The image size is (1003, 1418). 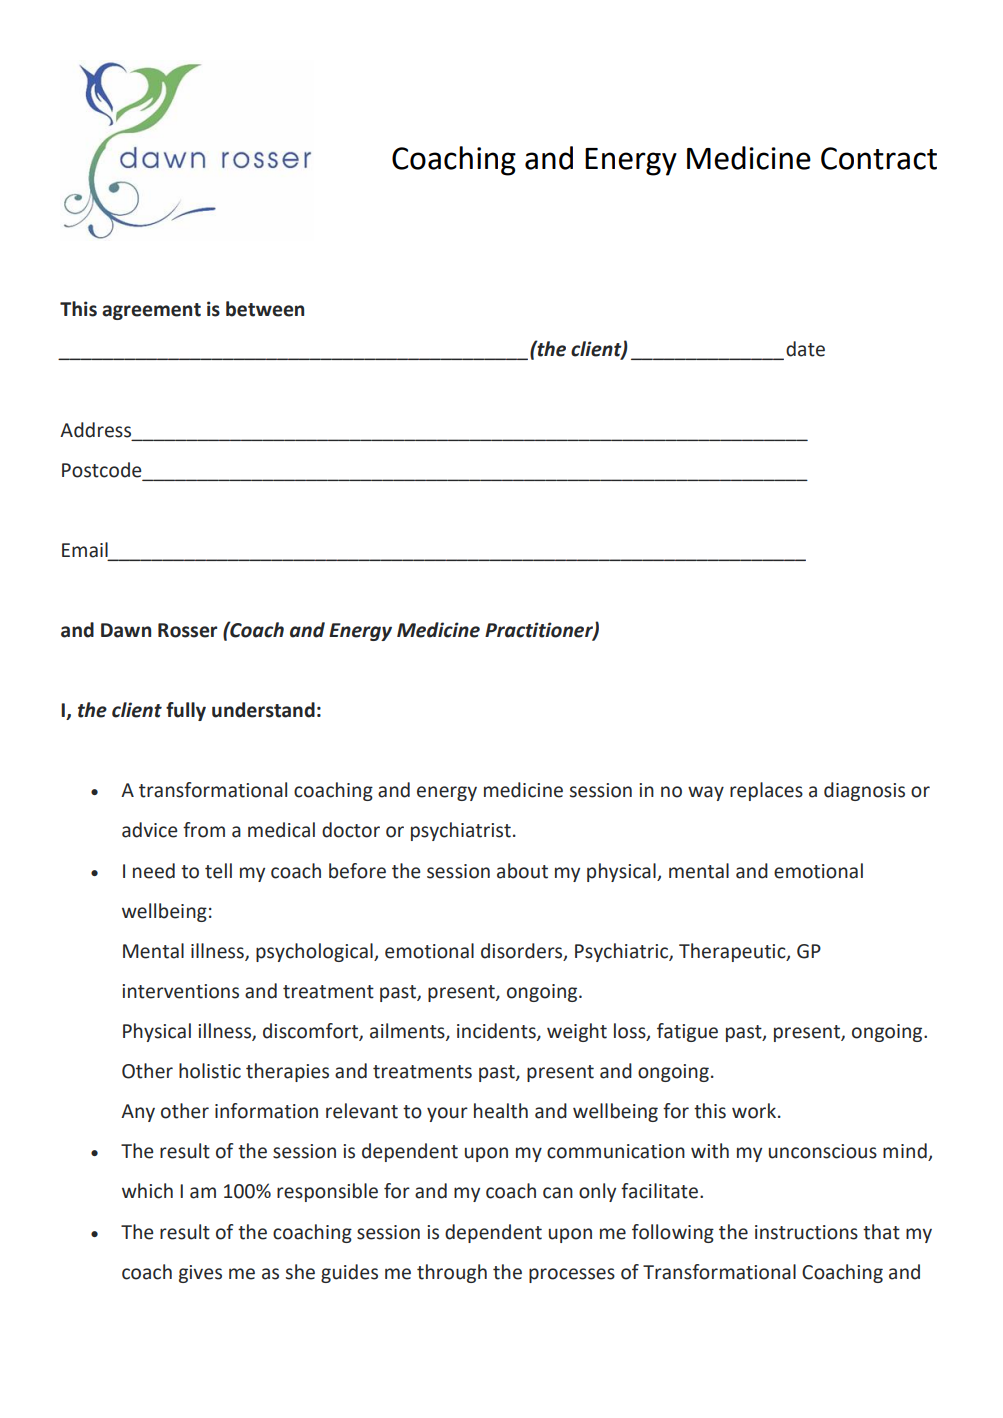 What do you see at coordinates (218, 871) in the screenshot?
I see `tell` at bounding box center [218, 871].
